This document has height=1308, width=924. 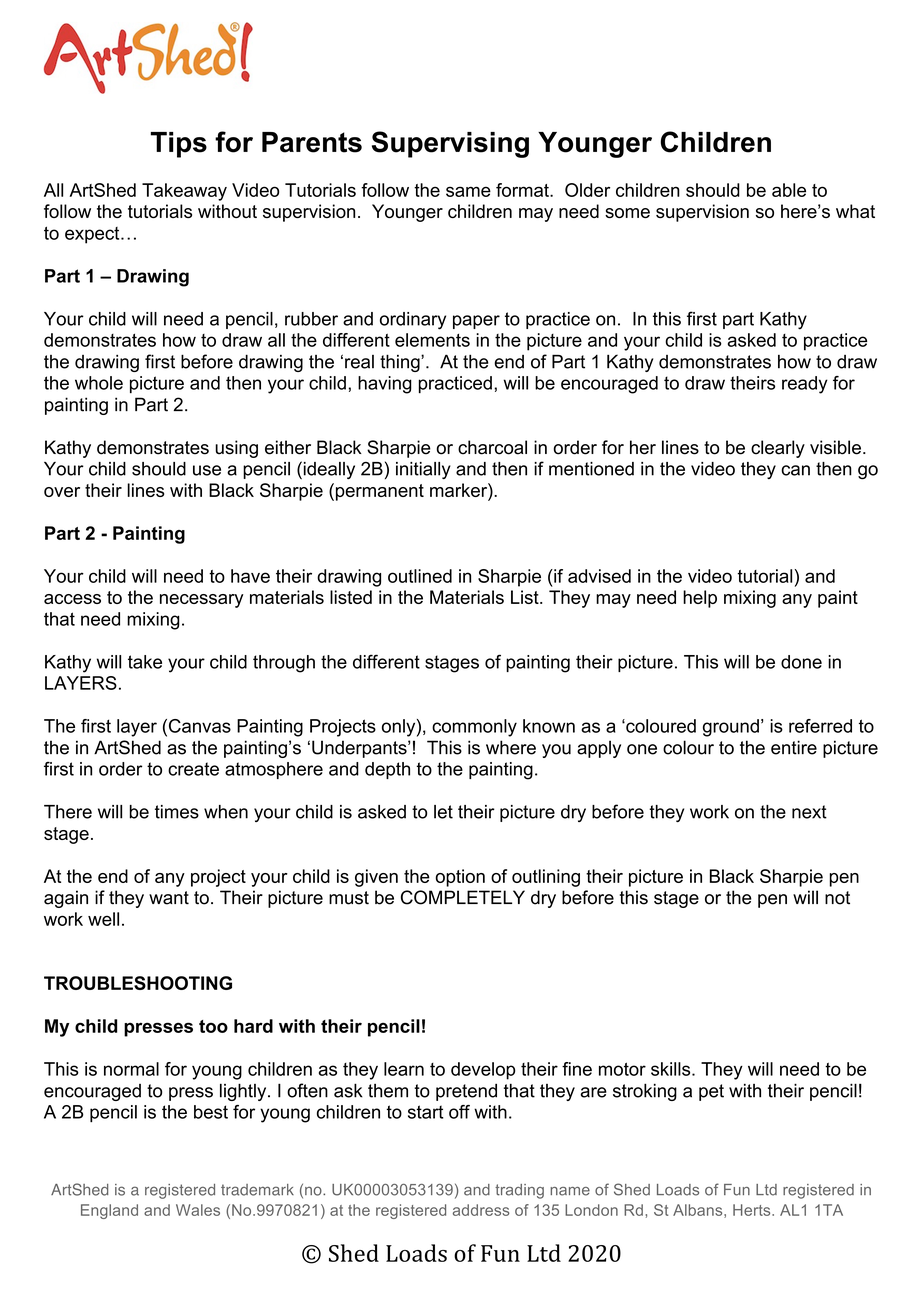 I want to click on address, so click(x=481, y=1210).
